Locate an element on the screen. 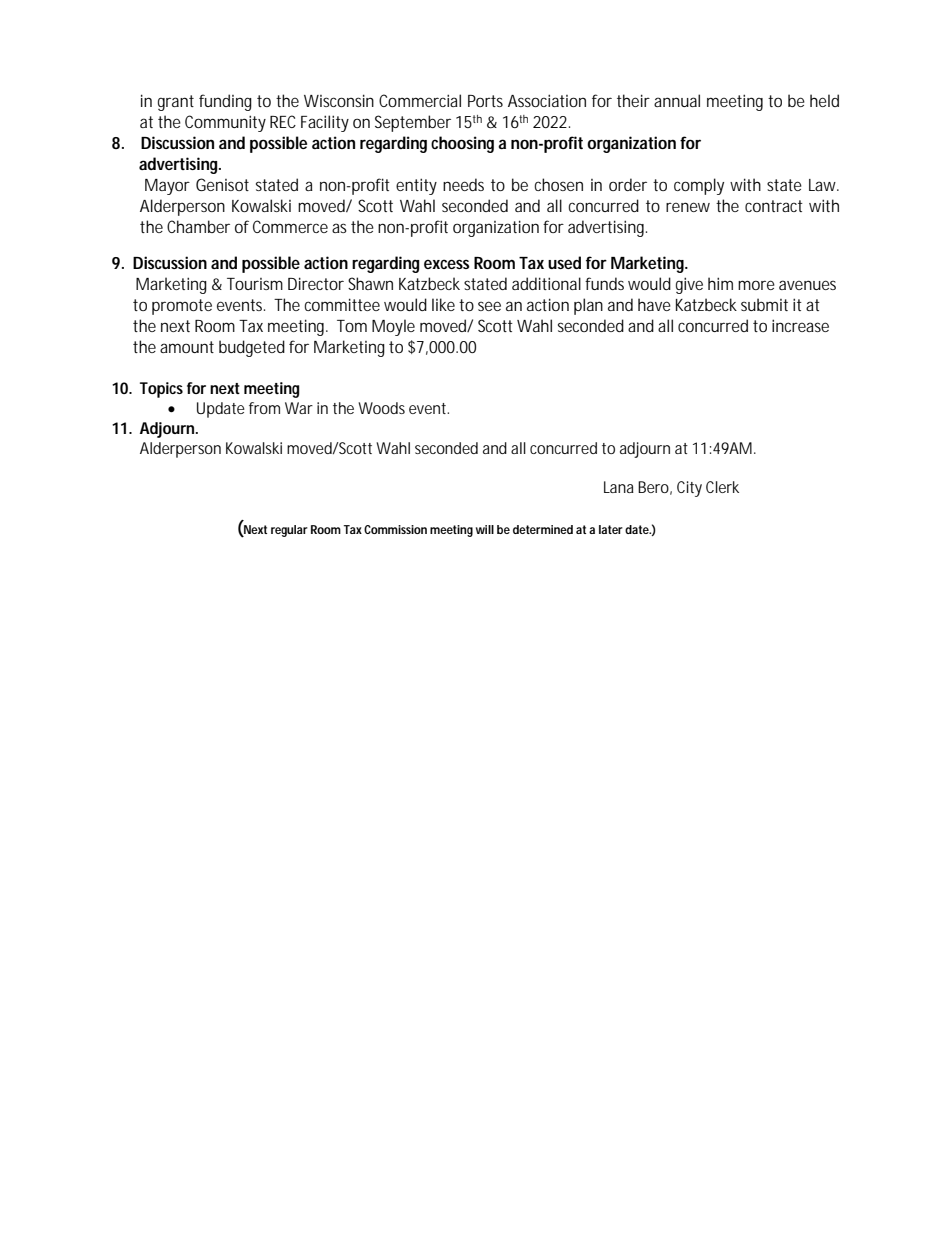  regular is located at coordinates (289, 531).
